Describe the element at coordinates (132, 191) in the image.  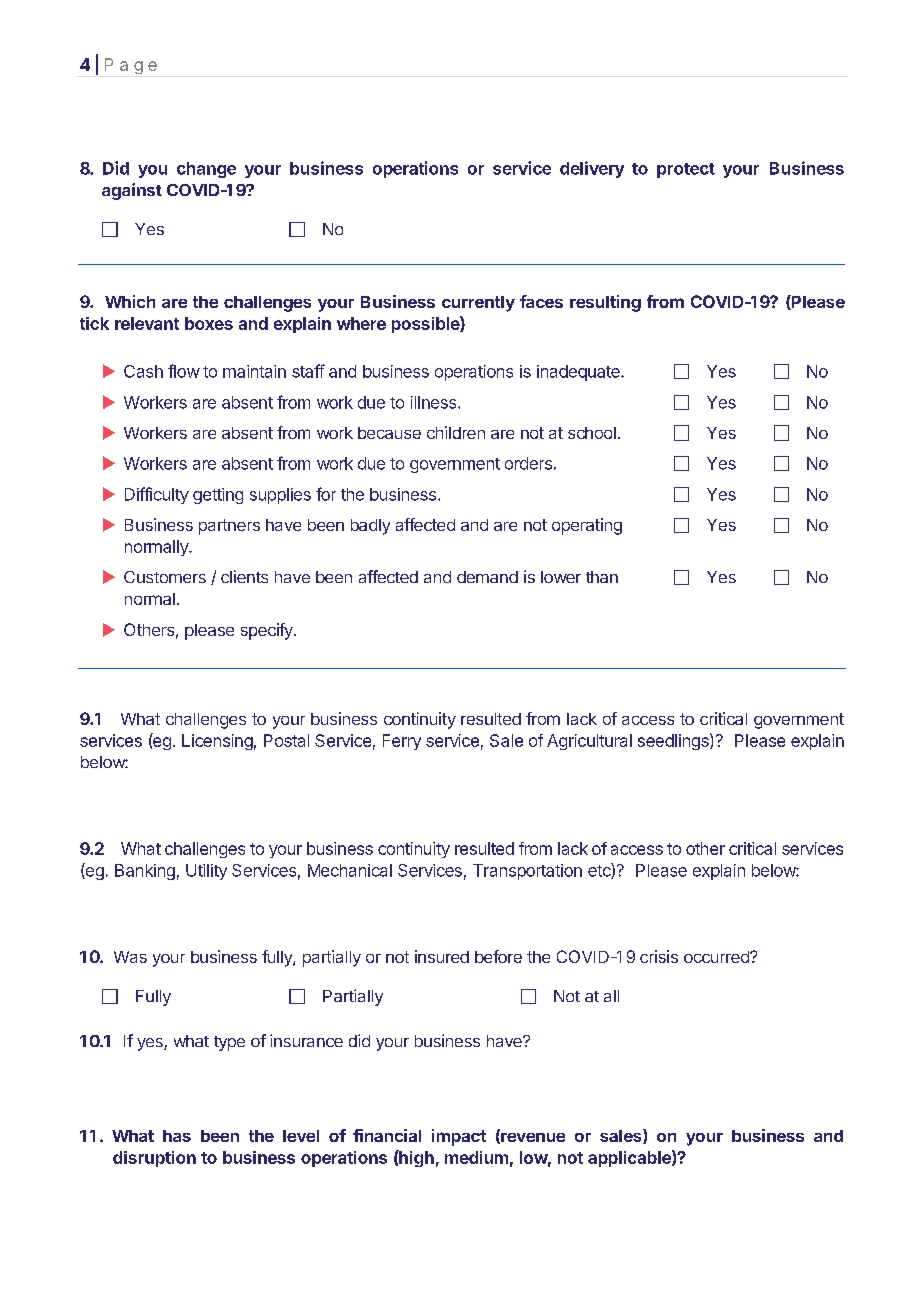
I see `against` at that location.
